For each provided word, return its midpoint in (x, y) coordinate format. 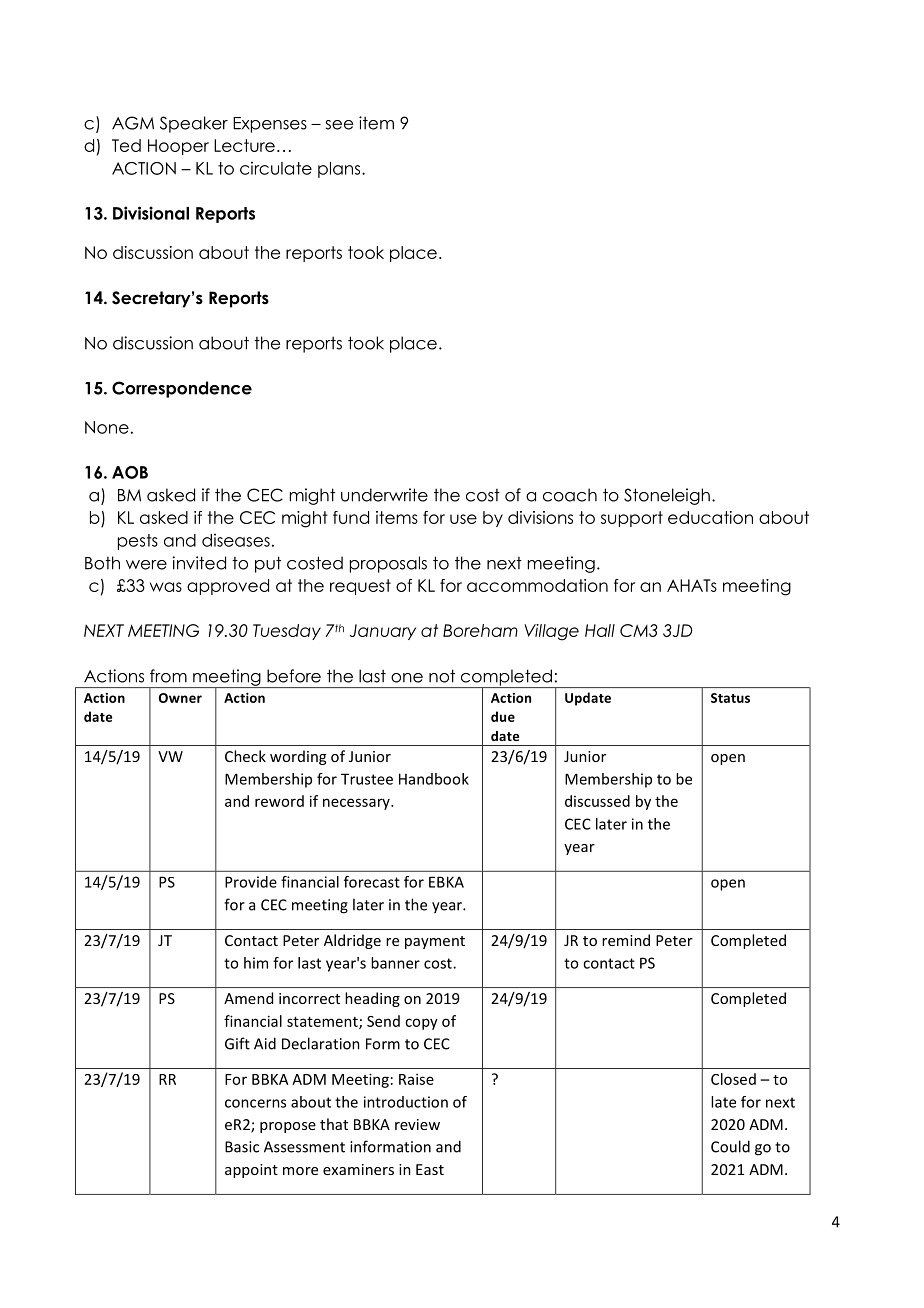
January (383, 632)
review (417, 1124)
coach (570, 495)
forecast (372, 882)
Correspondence (182, 389)
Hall (600, 630)
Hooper (178, 147)
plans (340, 170)
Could (730, 1146)
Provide (251, 882)
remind (626, 940)
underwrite (384, 495)
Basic (242, 1147)
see (339, 125)
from (168, 676)
